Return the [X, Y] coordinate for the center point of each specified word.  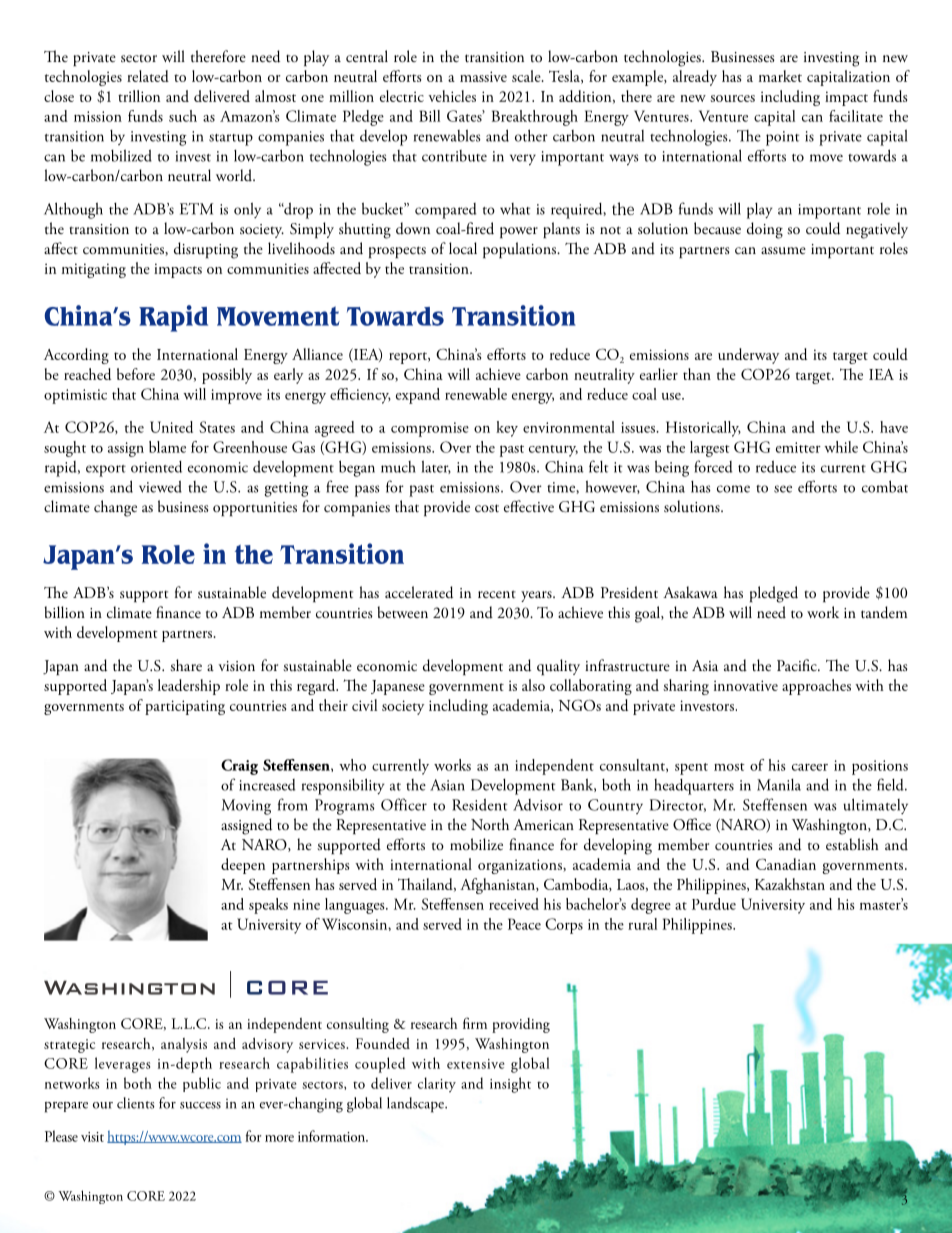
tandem [884, 612]
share [186, 665]
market [780, 76]
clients [135, 1103]
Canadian [786, 864]
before [136, 374]
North [490, 824]
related [148, 76]
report [409, 358]
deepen [243, 866]
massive [483, 76]
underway [748, 356]
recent [497, 594]
